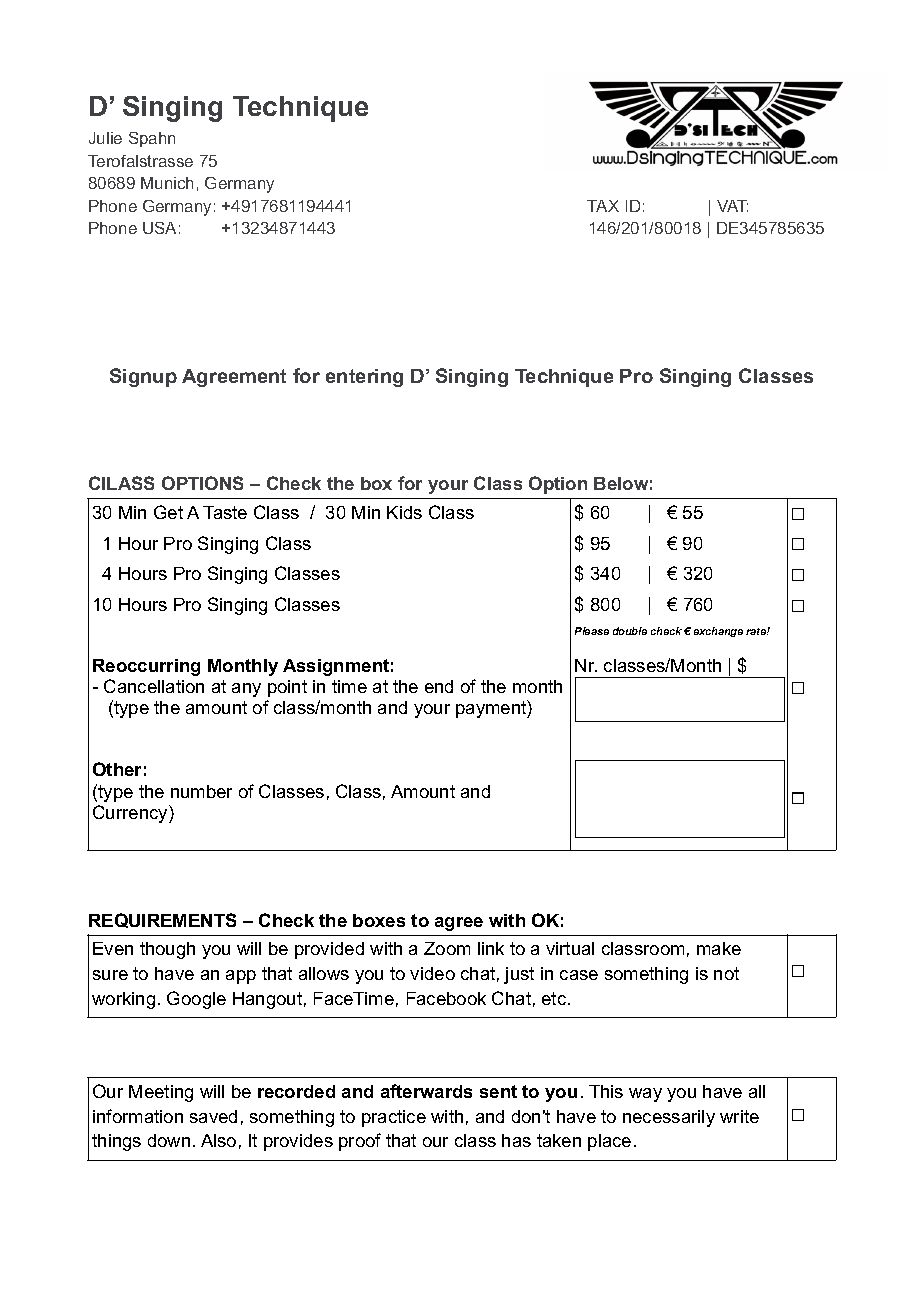 This screenshot has height=1308, width=924. I want to click on Reoccurring, so click(146, 667).
